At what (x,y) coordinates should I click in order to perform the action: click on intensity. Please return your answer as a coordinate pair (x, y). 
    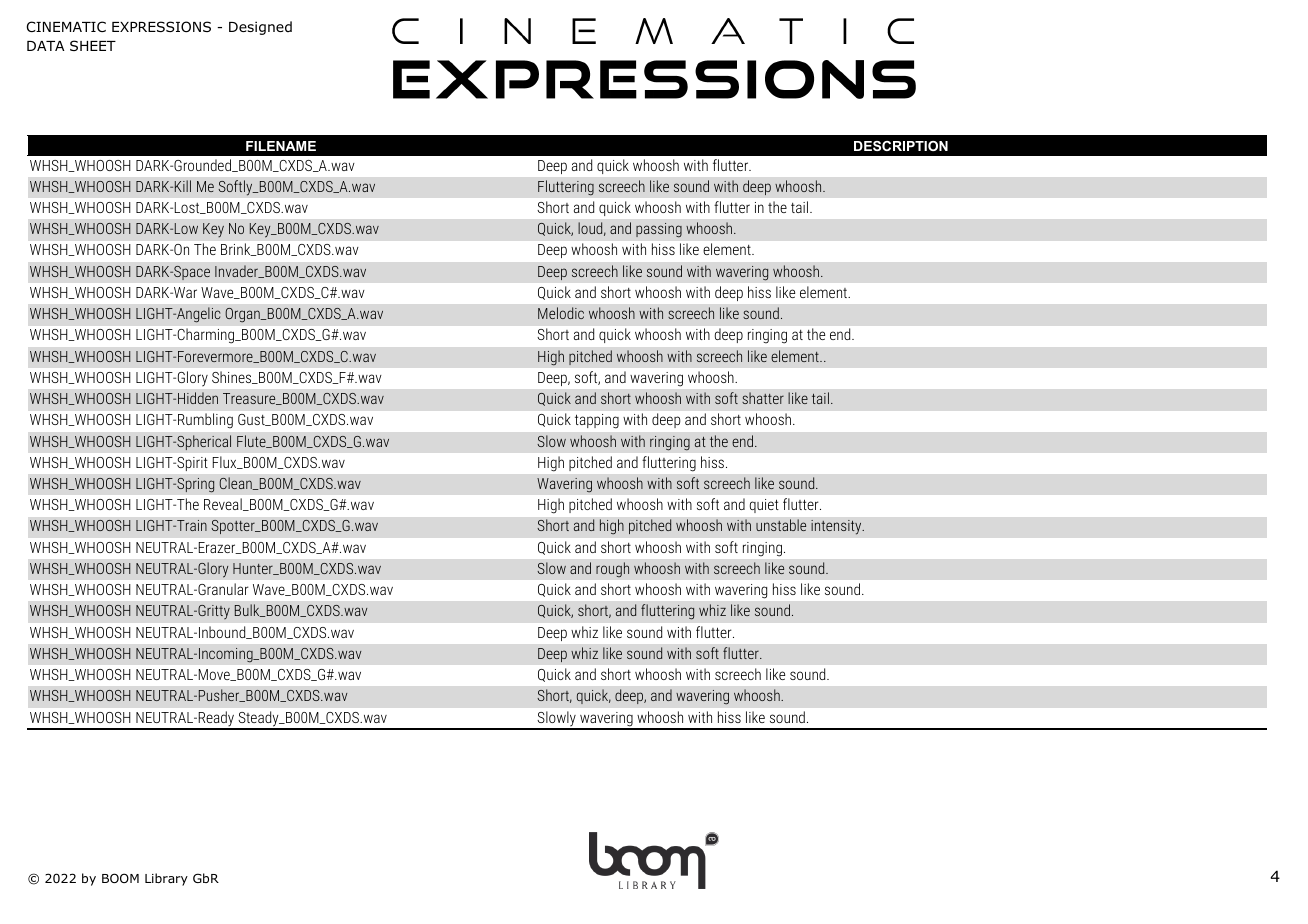
    Looking at the image, I should click on (837, 527).
